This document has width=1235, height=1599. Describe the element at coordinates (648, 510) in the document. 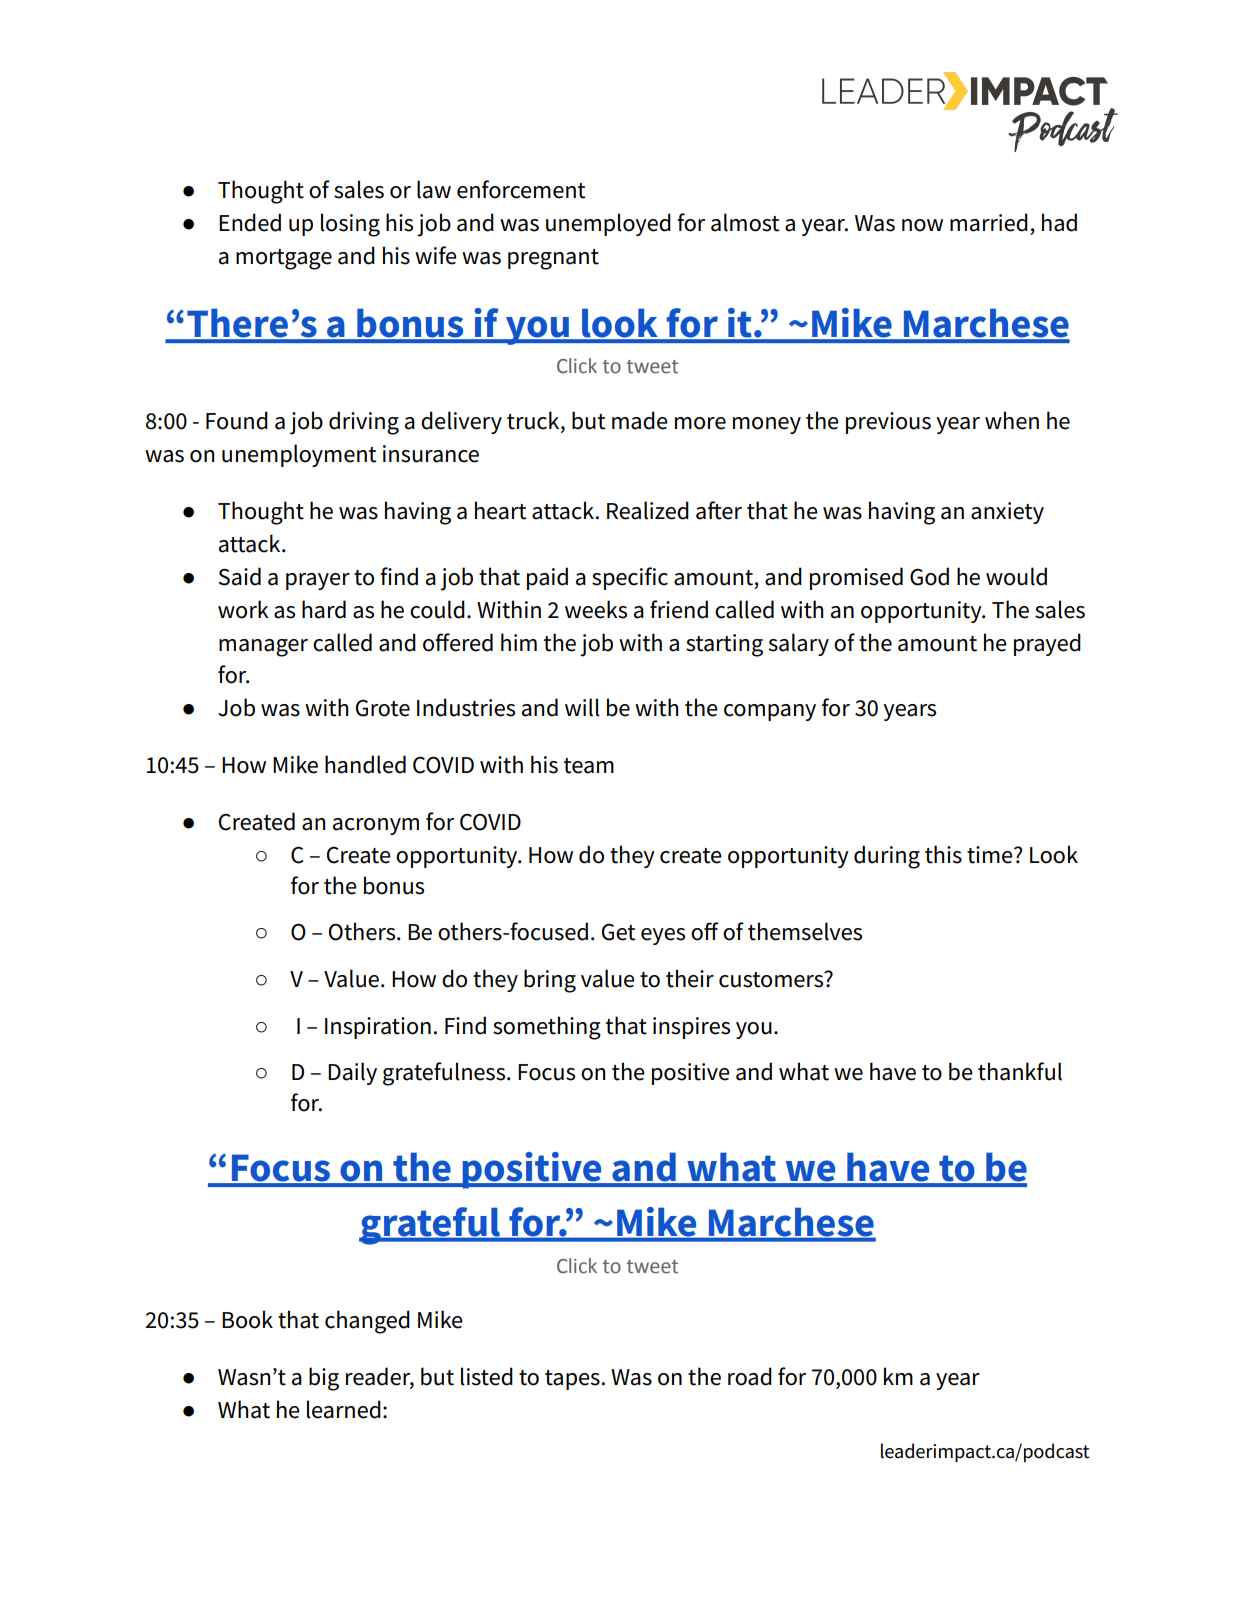

I see `Realized` at that location.
